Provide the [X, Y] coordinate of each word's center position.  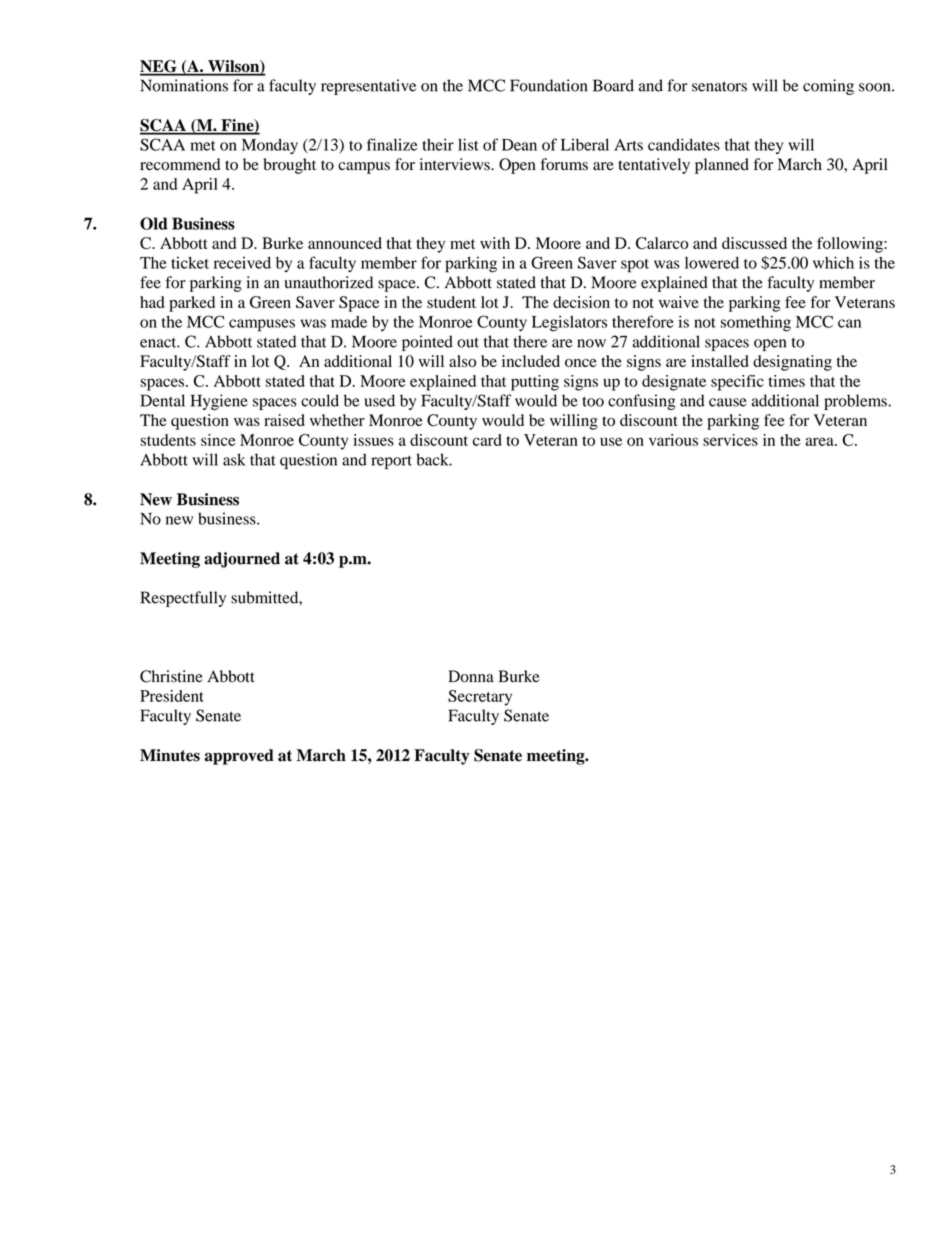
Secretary [480, 698]
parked [192, 304]
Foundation [548, 85]
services [730, 440]
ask [234, 459]
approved [239, 757]
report [391, 462]
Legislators [569, 323]
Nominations [184, 85]
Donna [471, 676]
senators [719, 86]
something [756, 323]
